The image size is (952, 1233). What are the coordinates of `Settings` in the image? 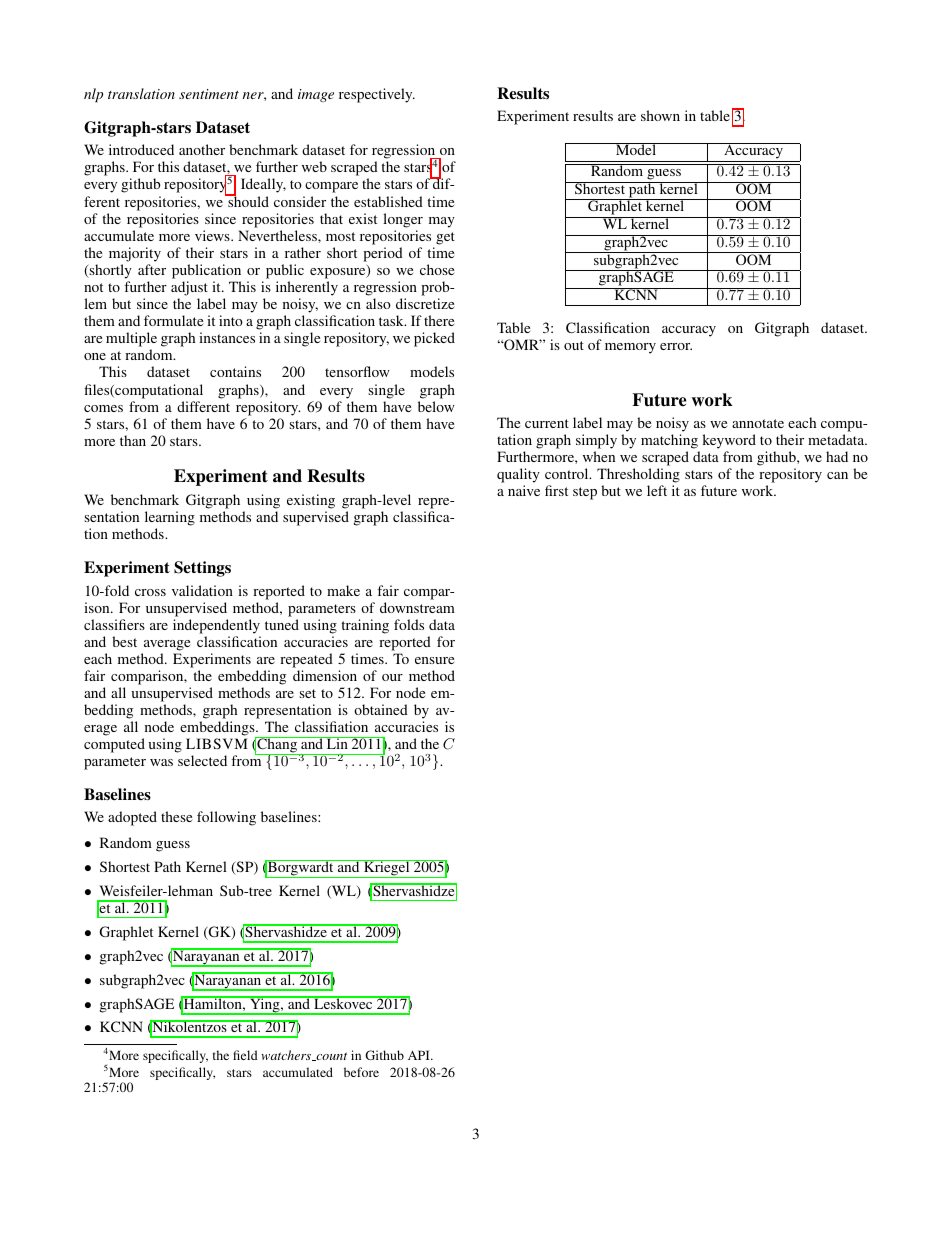 It's located at (202, 569).
